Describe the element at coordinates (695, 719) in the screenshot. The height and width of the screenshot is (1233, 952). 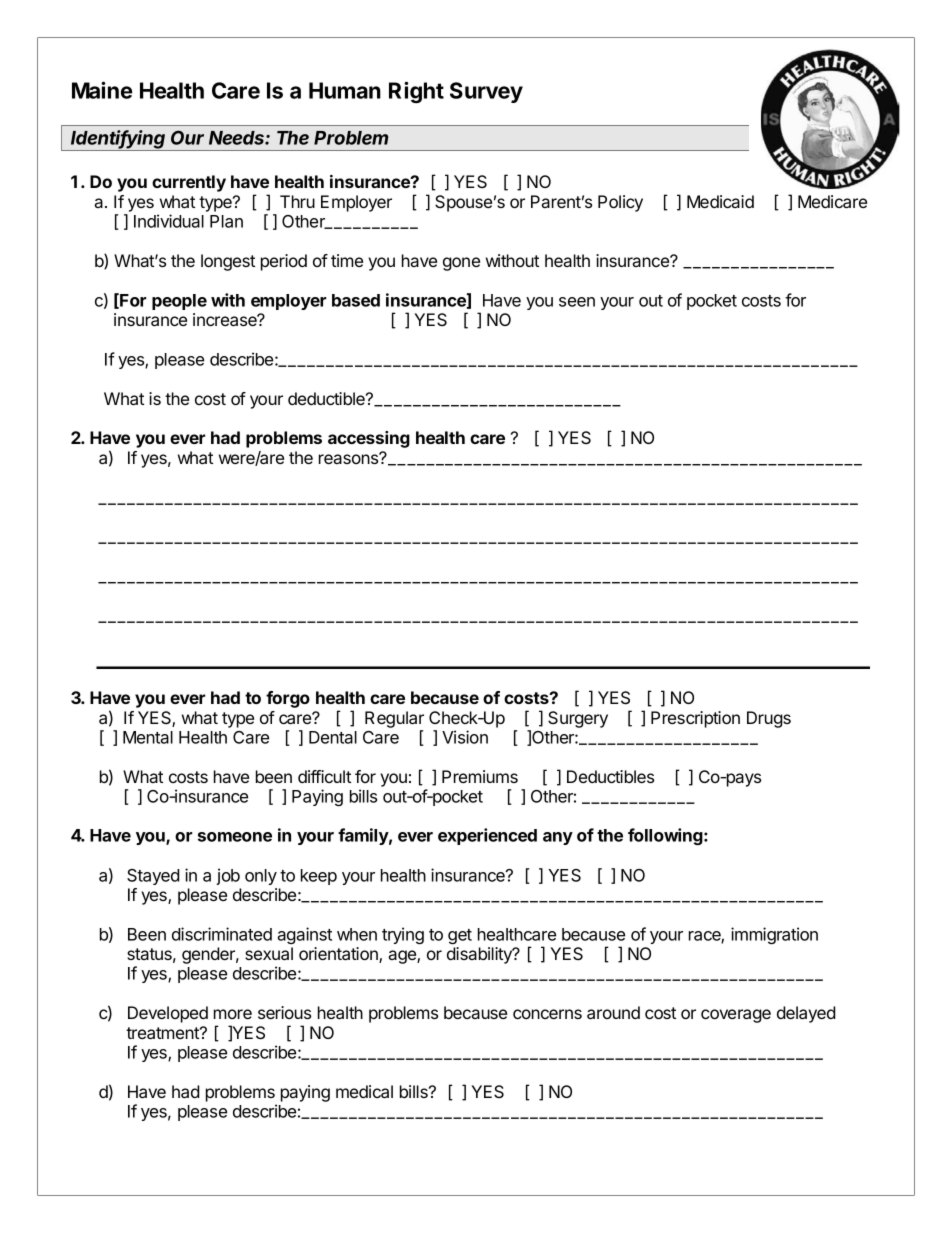
I see `Prescription` at that location.
